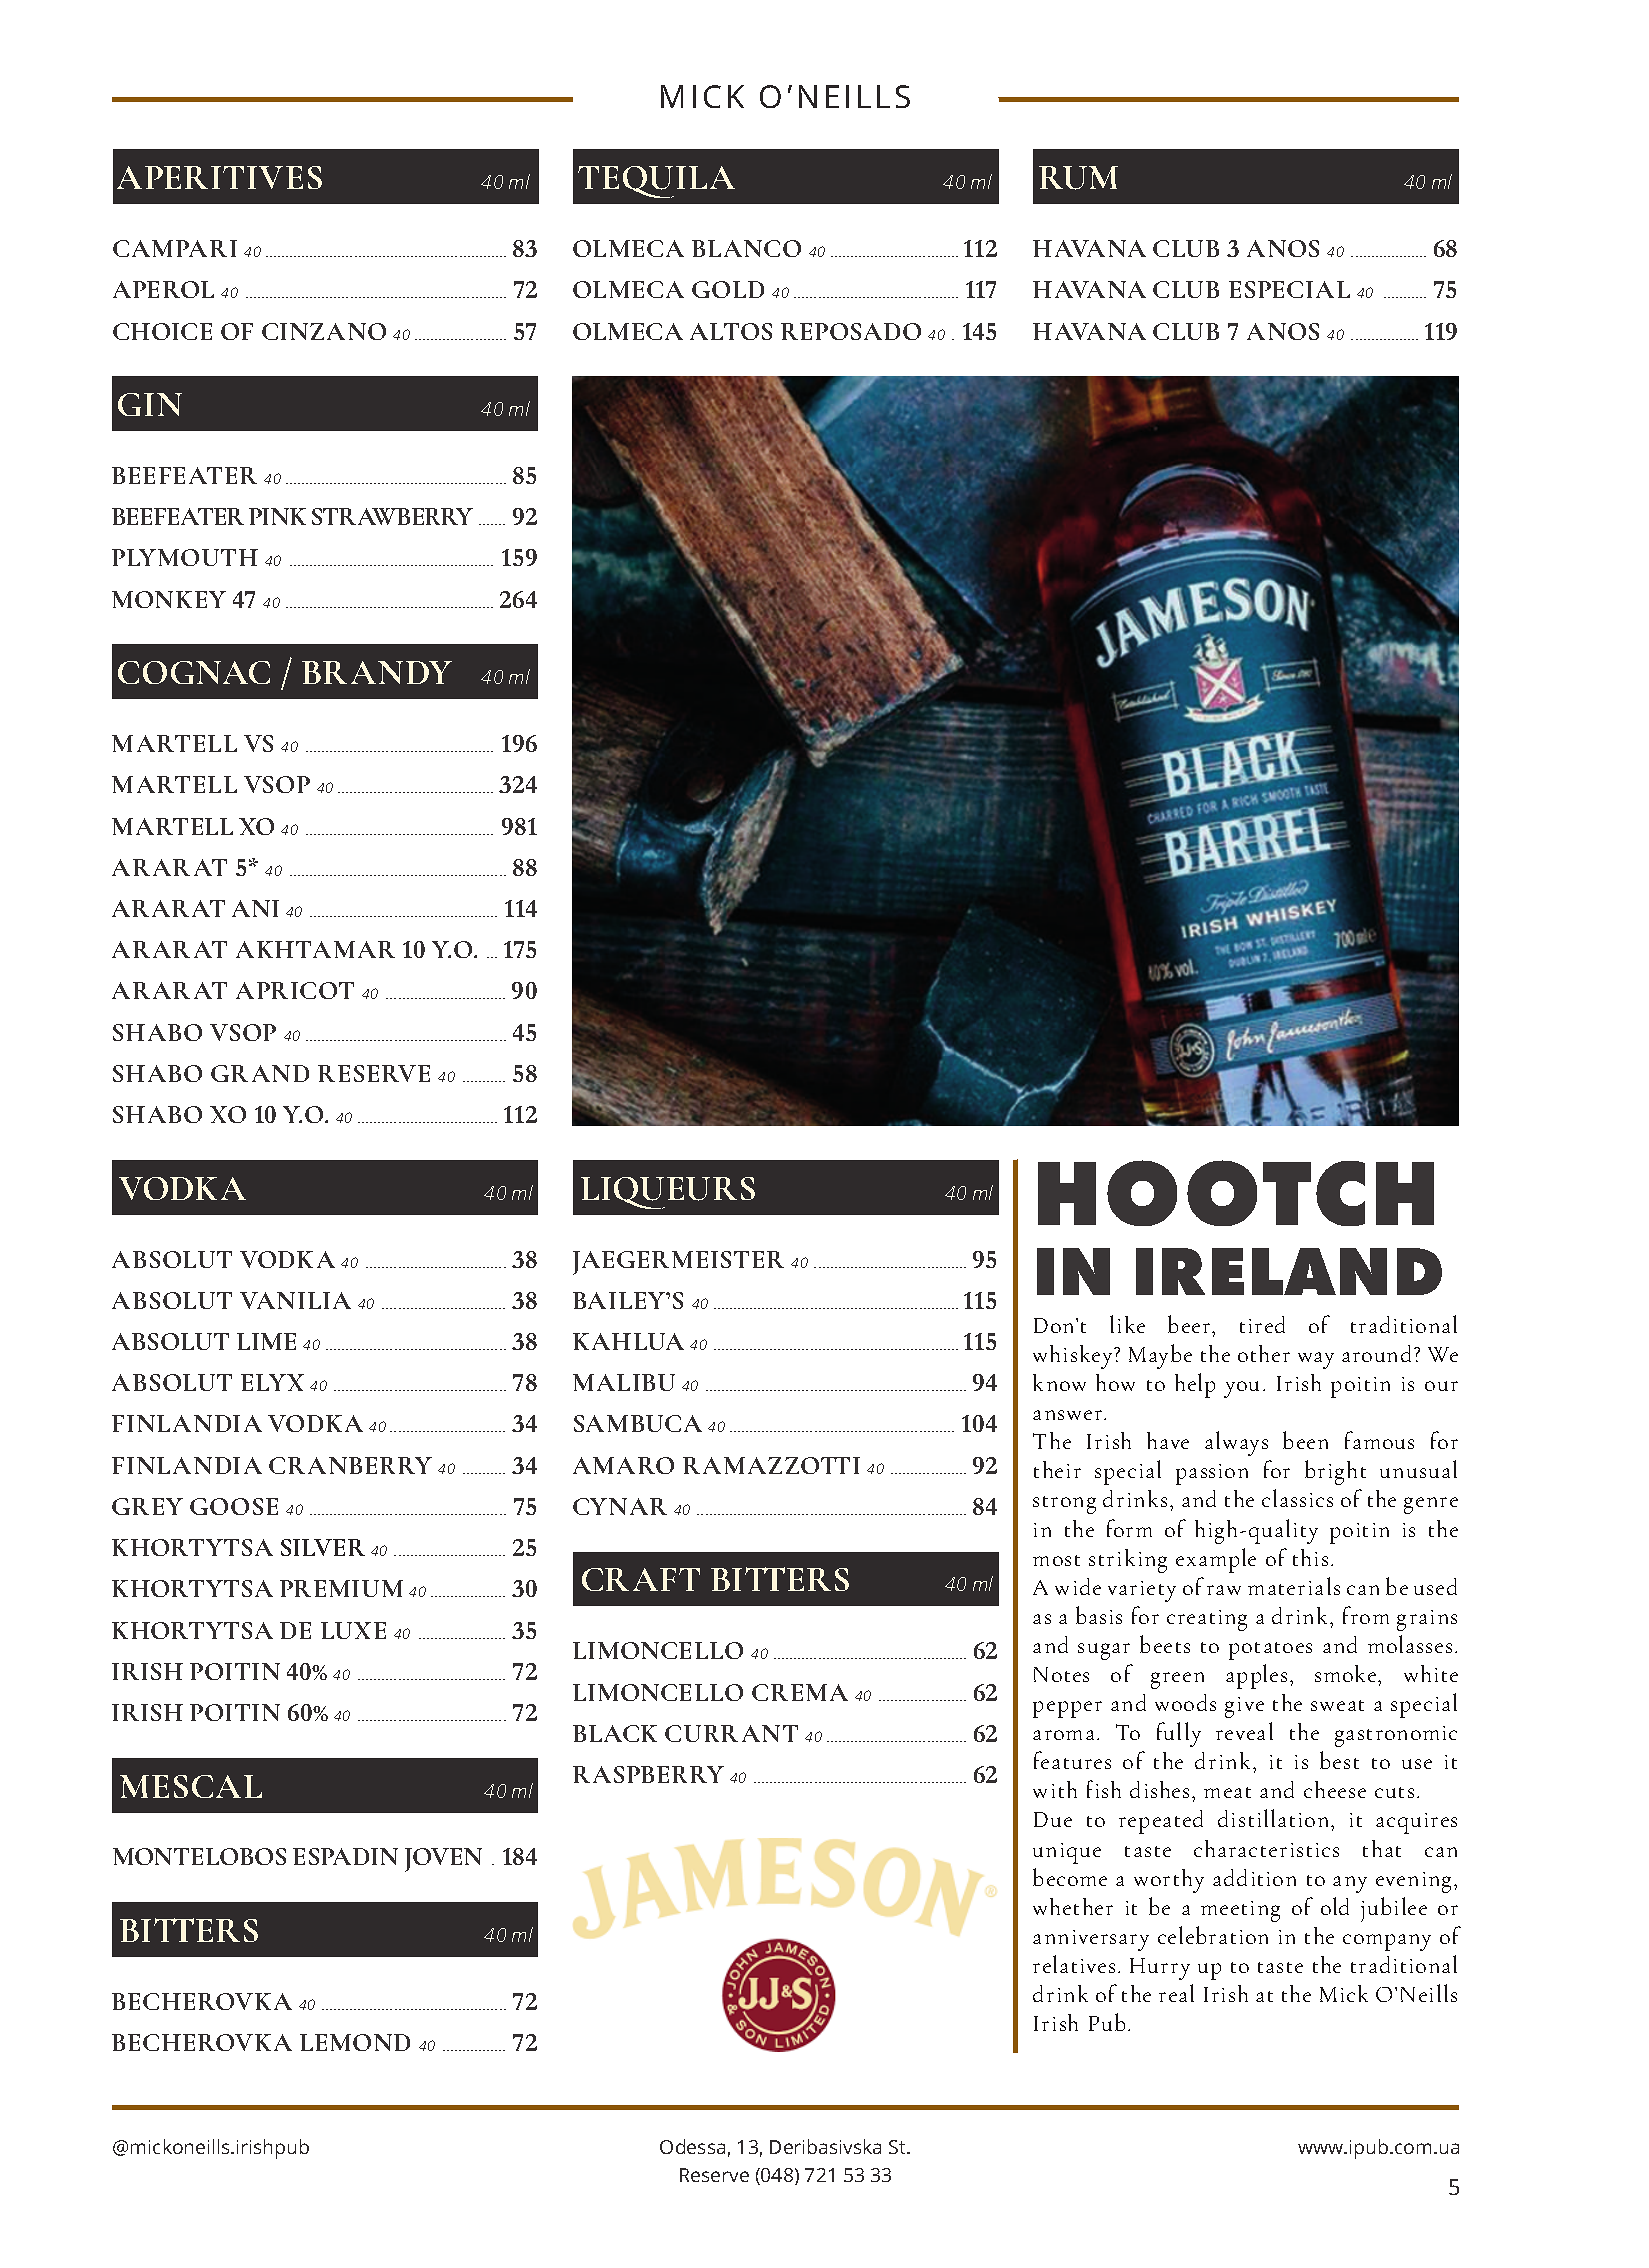 Image resolution: width=1649 pixels, height=2268 pixels. What do you see at coordinates (624, 1382) in the screenshot?
I see `MALIBU` at bounding box center [624, 1382].
